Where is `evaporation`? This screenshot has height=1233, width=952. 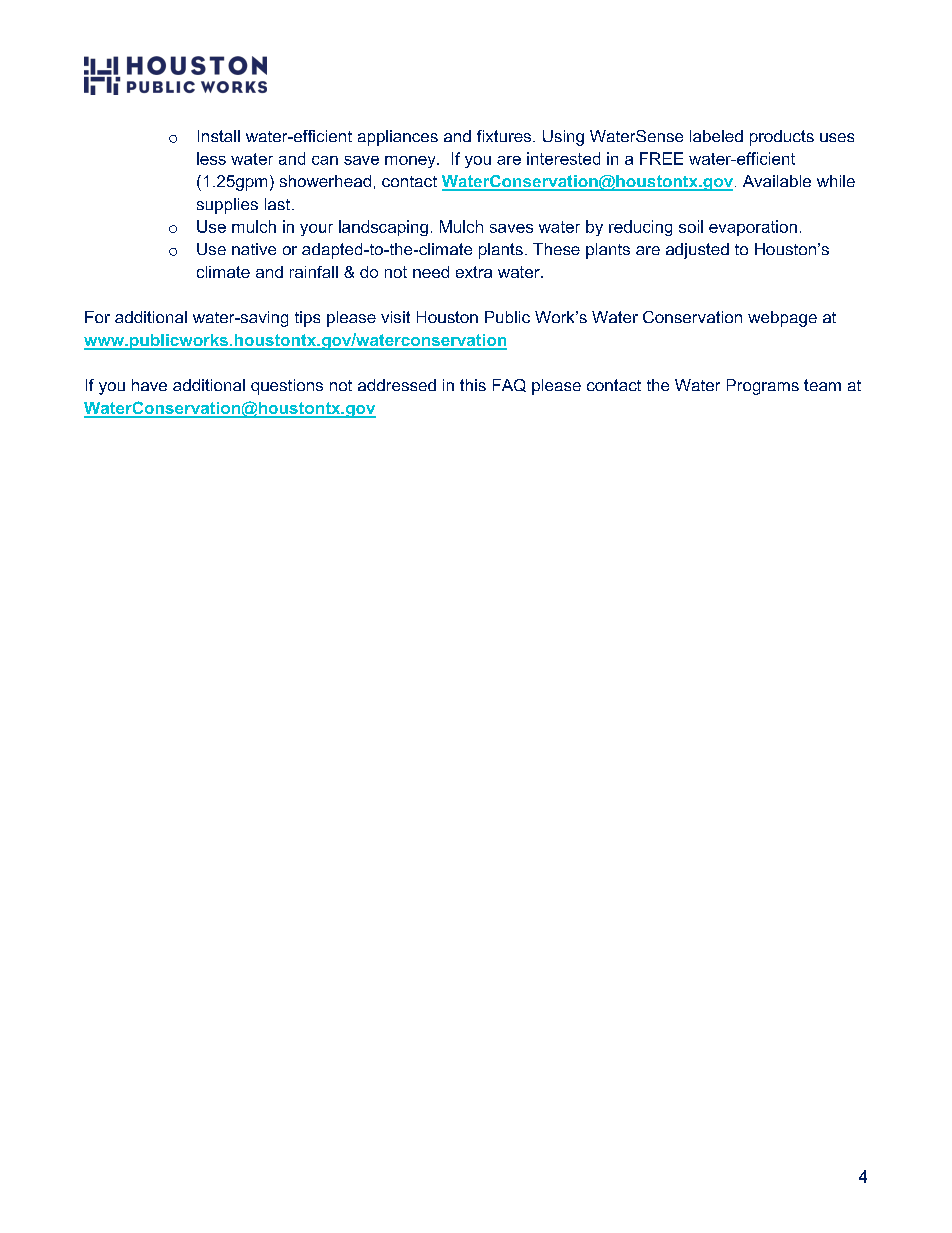 evaporation is located at coordinates (753, 228).
